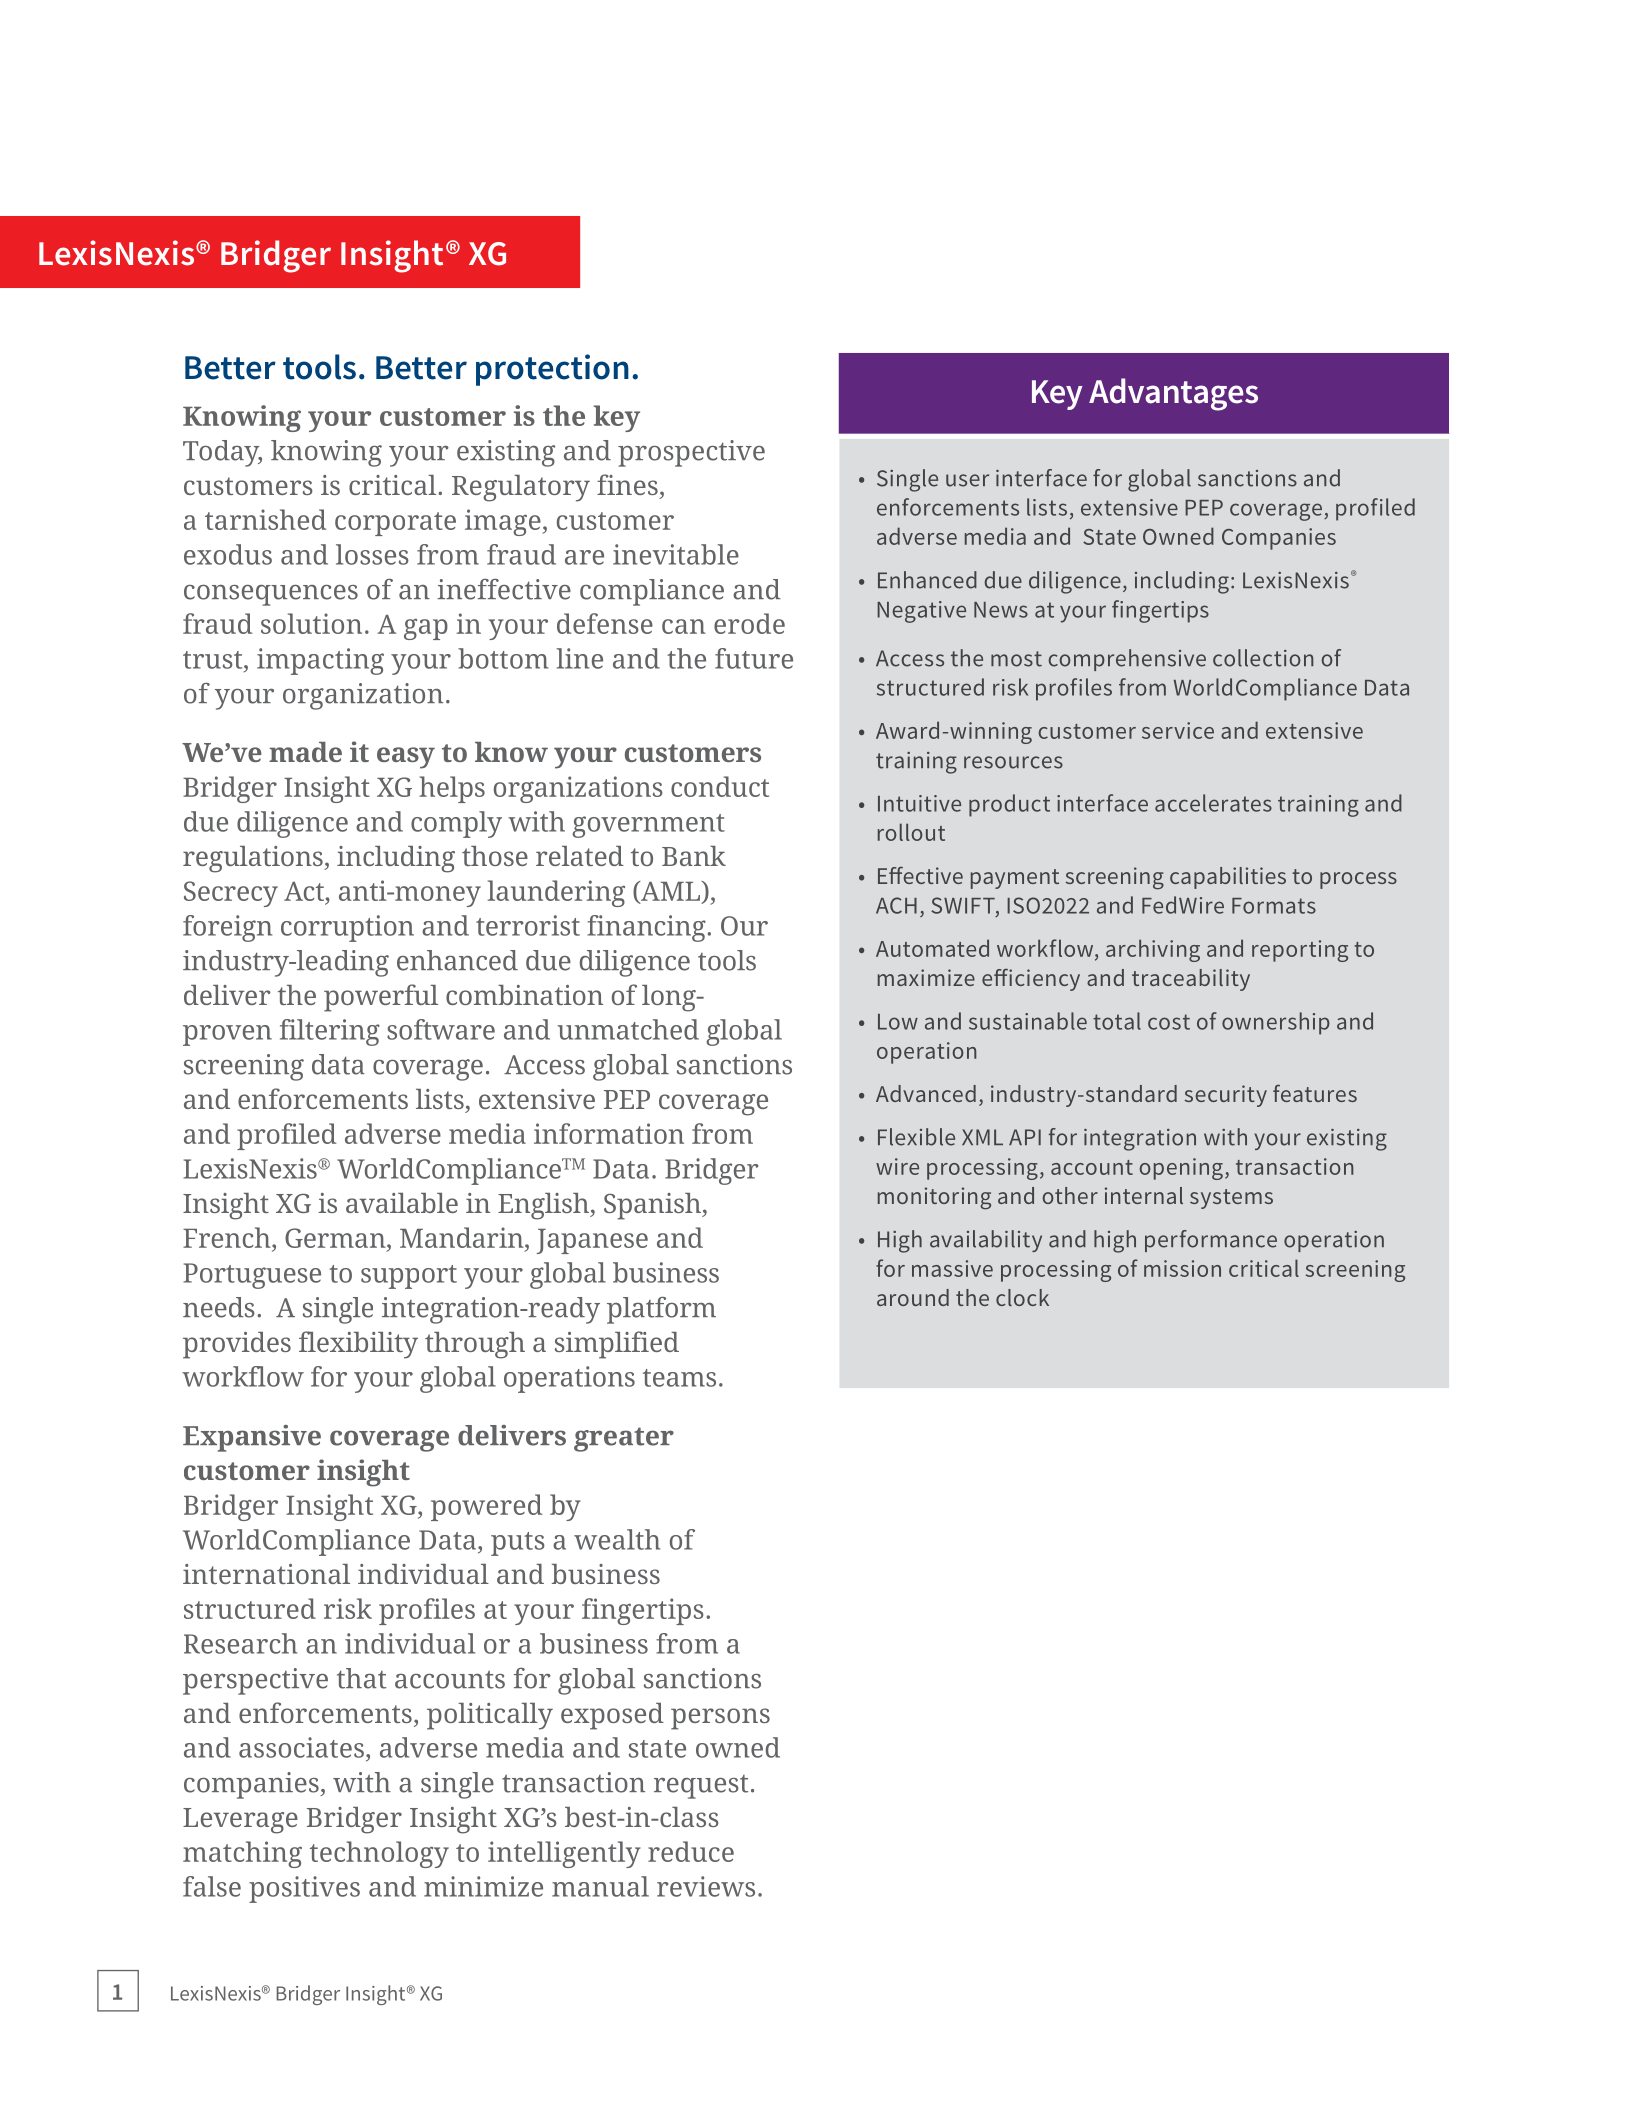 The width and height of the image is (1633, 2114). Describe the element at coordinates (395, 524) in the image. I see `corporate` at that location.
